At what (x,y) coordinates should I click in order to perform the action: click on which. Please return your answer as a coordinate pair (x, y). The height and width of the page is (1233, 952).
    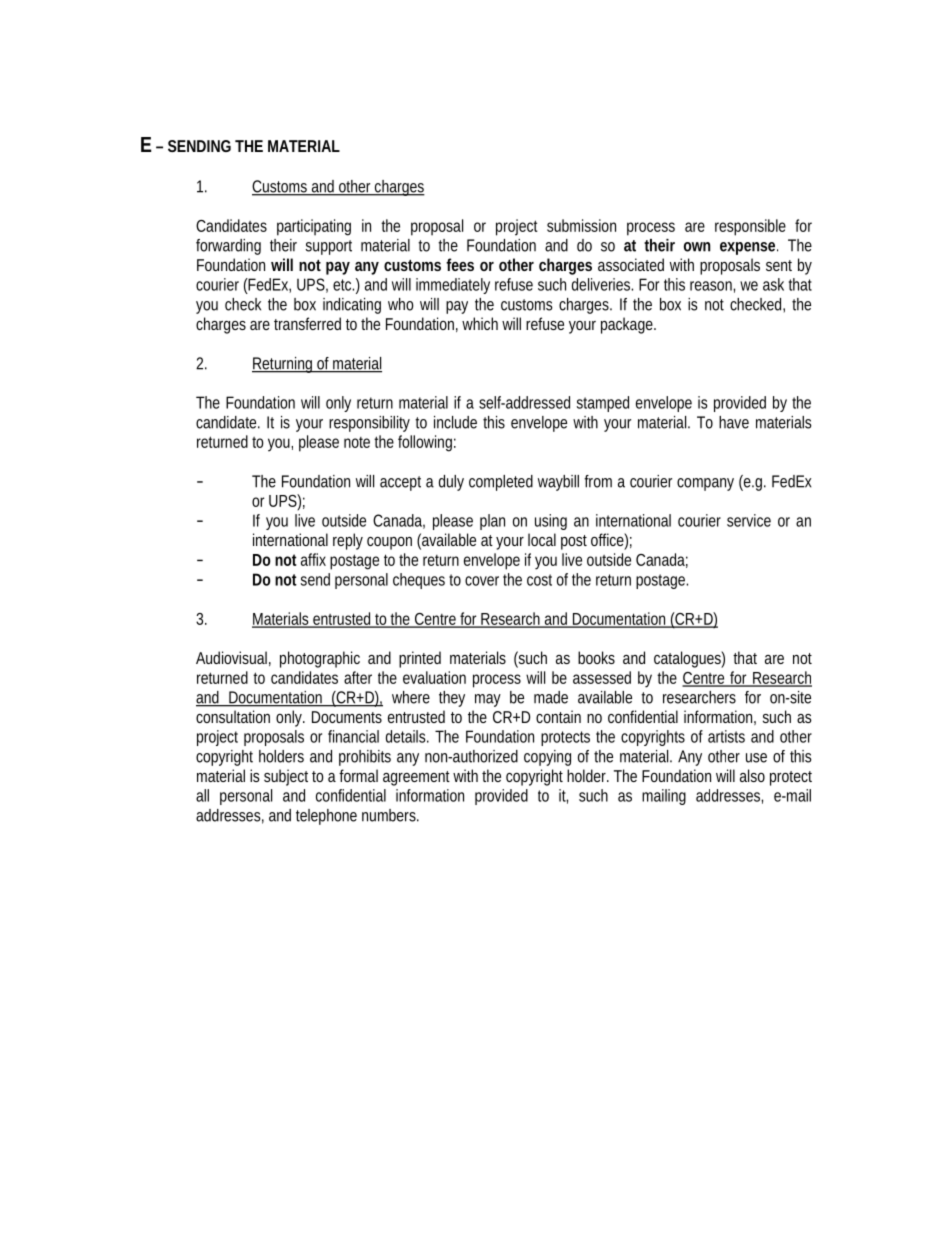
    Looking at the image, I should click on (480, 323).
